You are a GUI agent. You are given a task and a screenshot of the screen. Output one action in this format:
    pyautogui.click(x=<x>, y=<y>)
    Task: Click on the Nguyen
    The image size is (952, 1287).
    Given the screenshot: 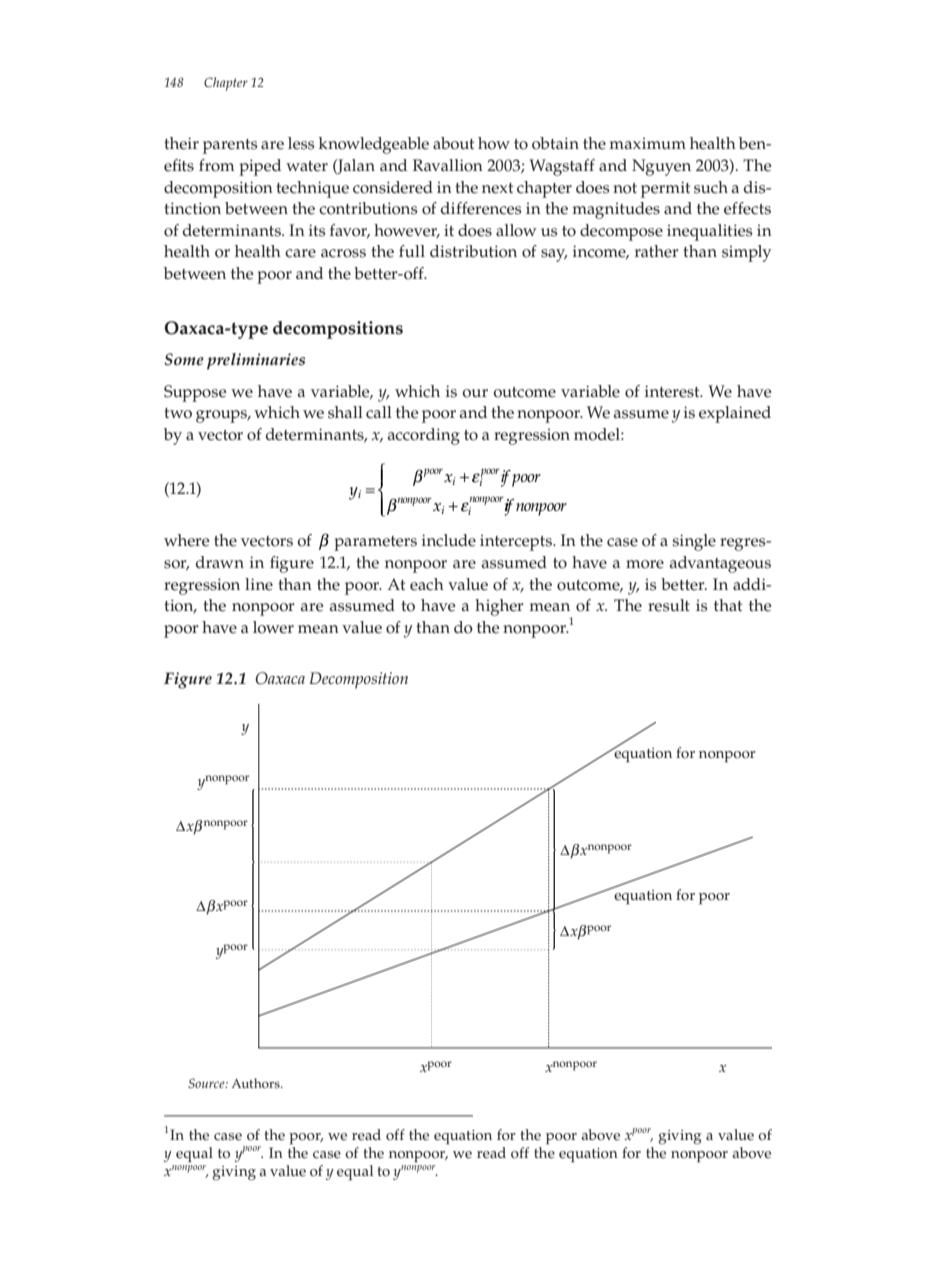 What is the action you would take?
    pyautogui.click(x=661, y=167)
